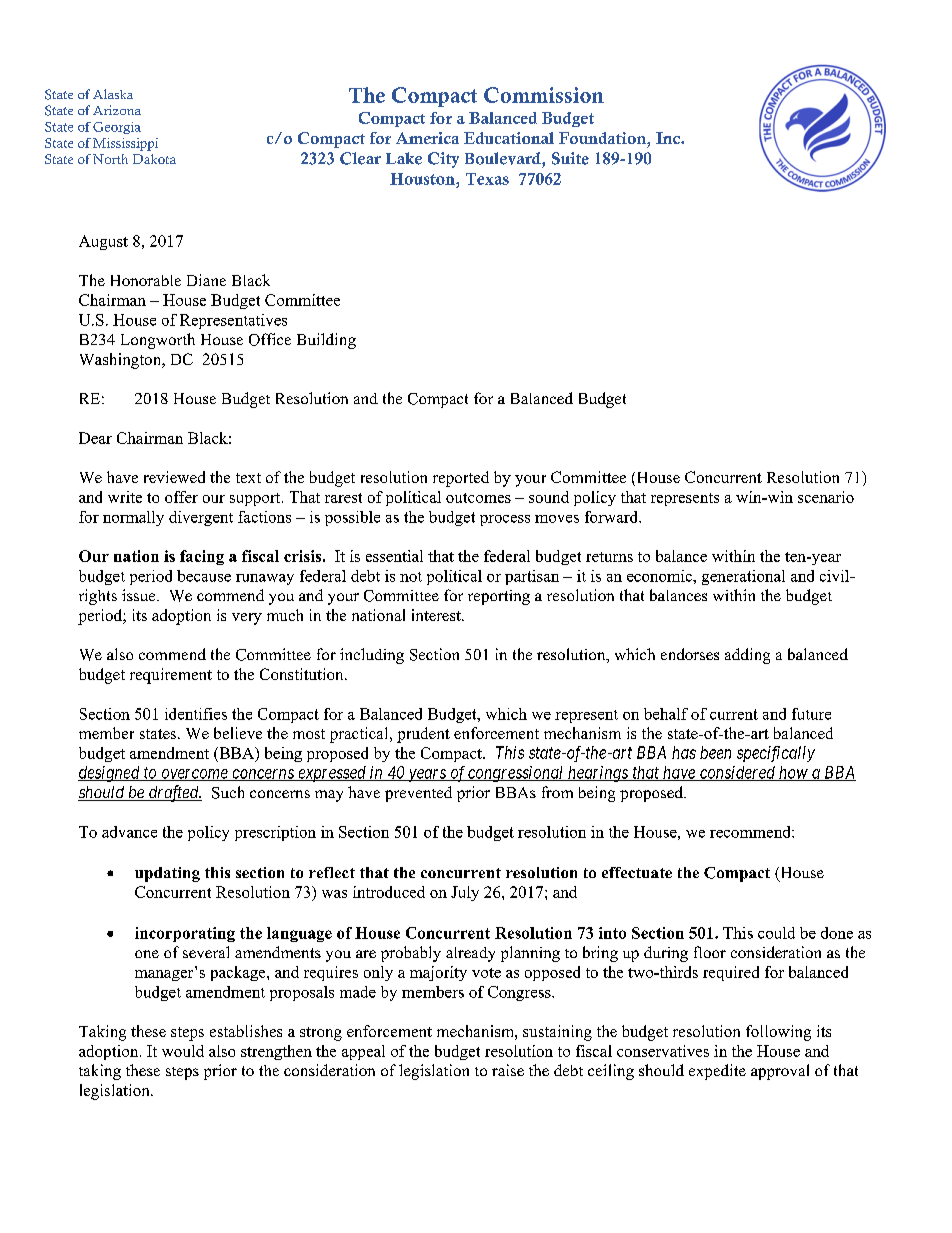 The image size is (952, 1233). I want to click on Foundation, so click(603, 138).
